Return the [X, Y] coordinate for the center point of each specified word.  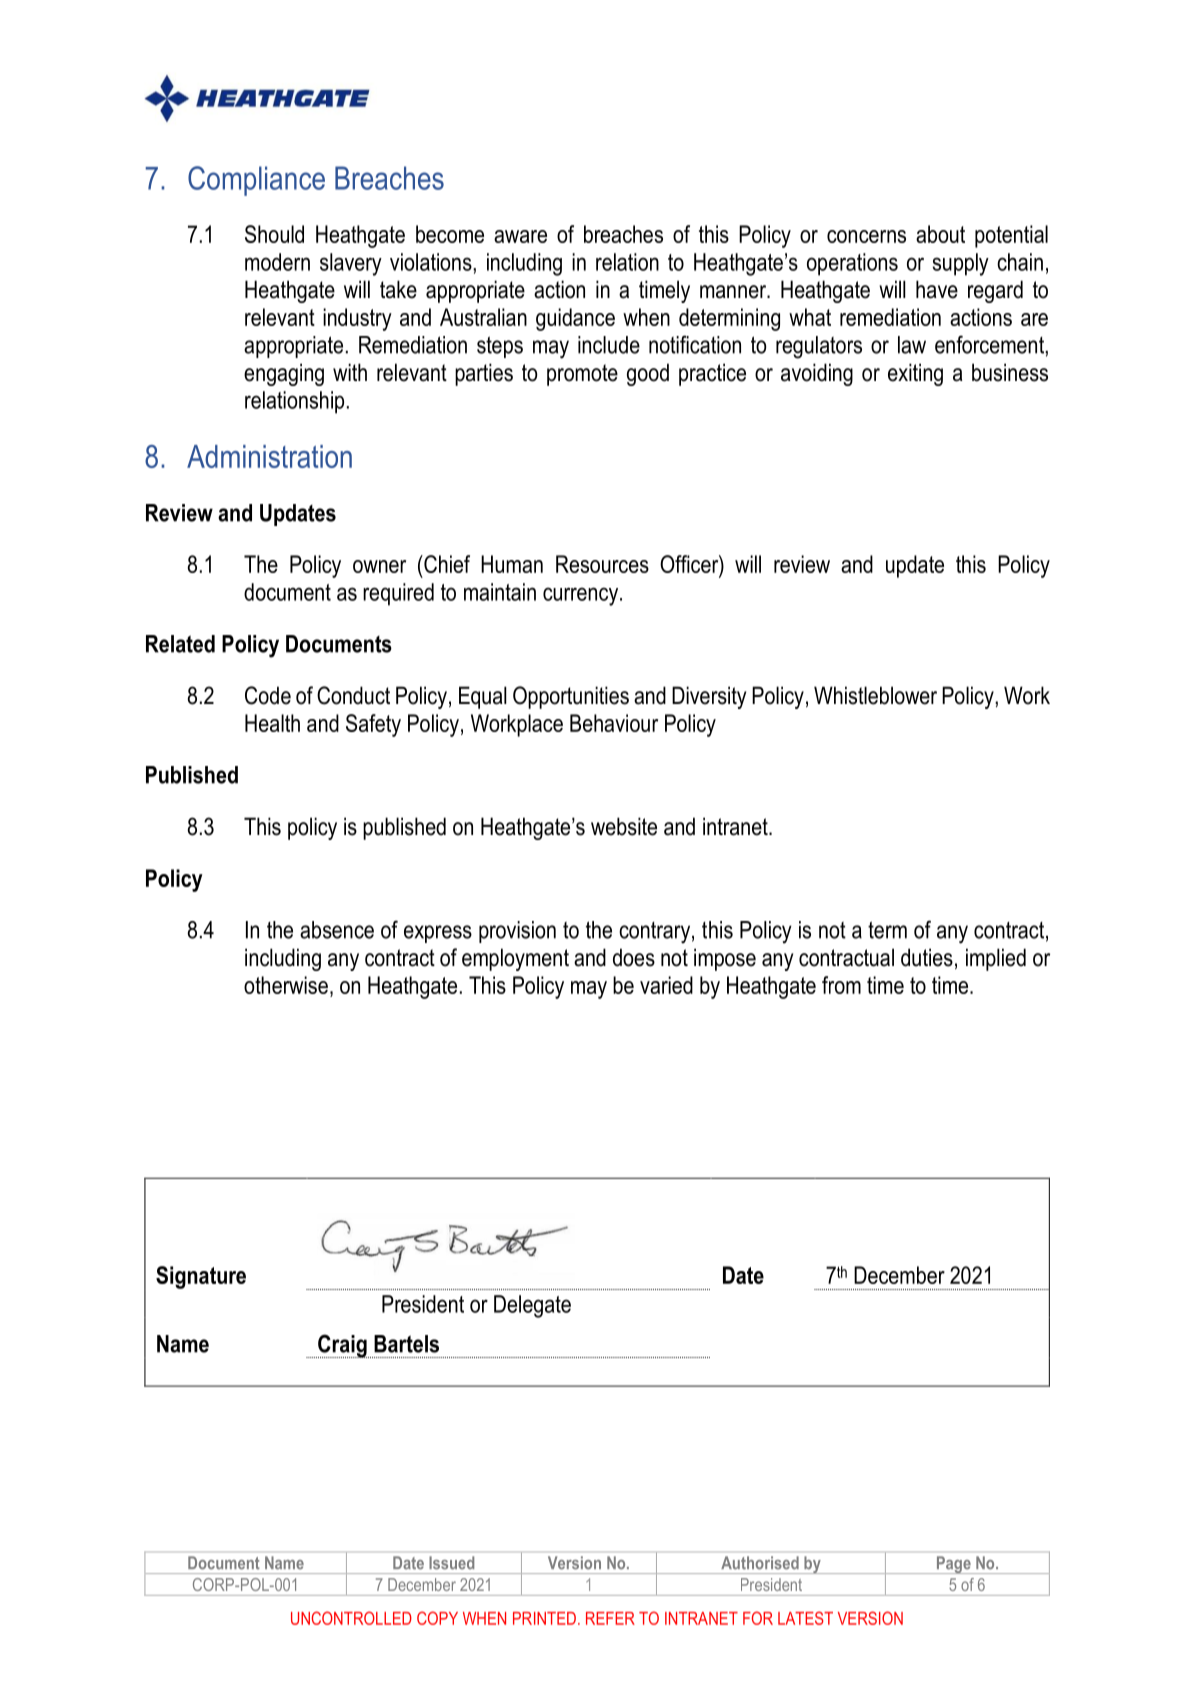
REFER [610, 1618]
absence [337, 930]
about [940, 234]
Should [274, 234]
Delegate [532, 1306]
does [634, 957]
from [841, 985]
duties [927, 957]
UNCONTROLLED [351, 1618]
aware [520, 236]
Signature [201, 1277]
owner [379, 566]
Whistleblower [875, 695]
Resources [602, 564]
